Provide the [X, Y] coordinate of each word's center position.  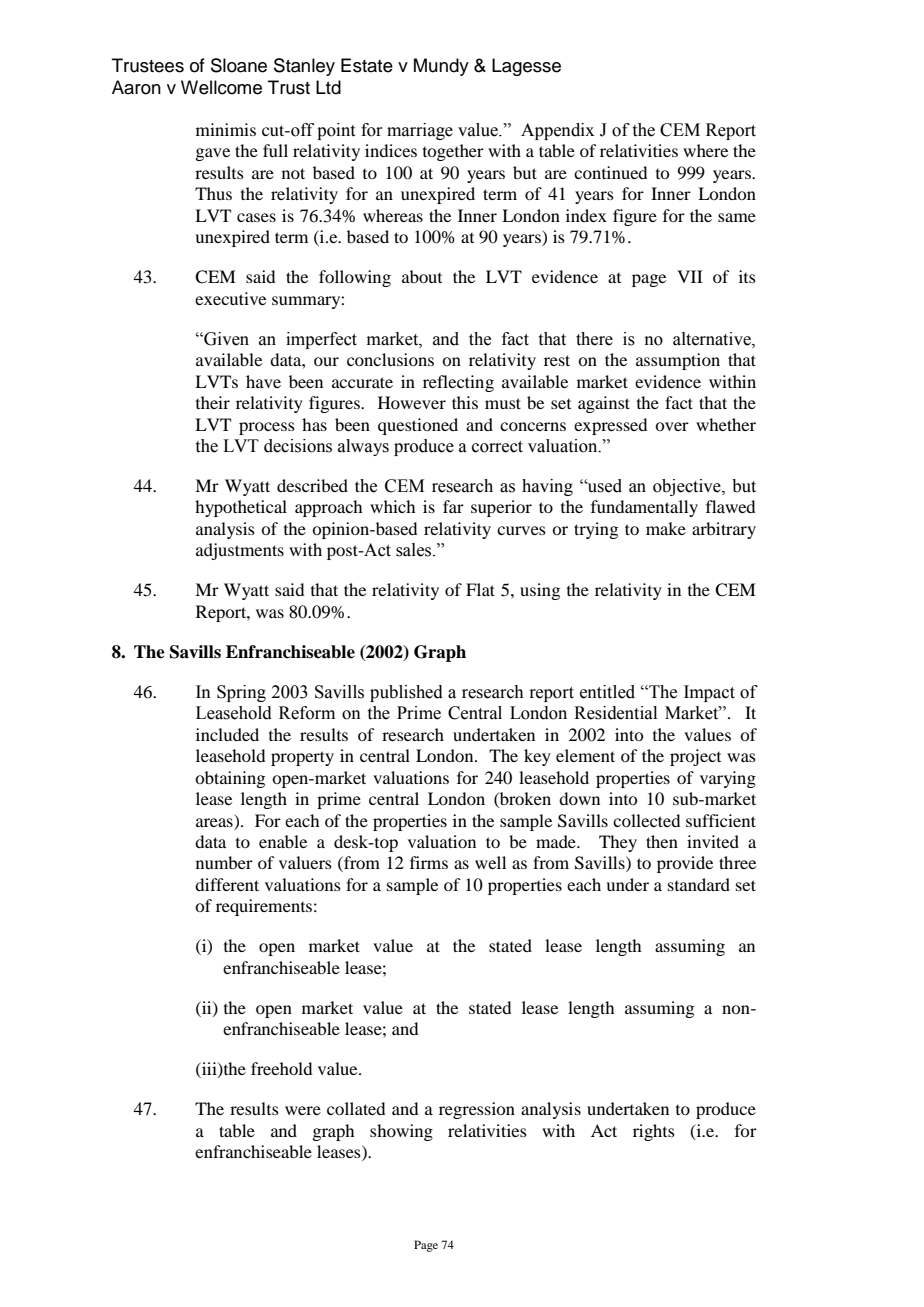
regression [477, 1110]
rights [654, 1132]
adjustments [240, 551]
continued [610, 172]
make [666, 528]
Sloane [239, 65]
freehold [281, 1068]
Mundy [441, 67]
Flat [480, 589]
